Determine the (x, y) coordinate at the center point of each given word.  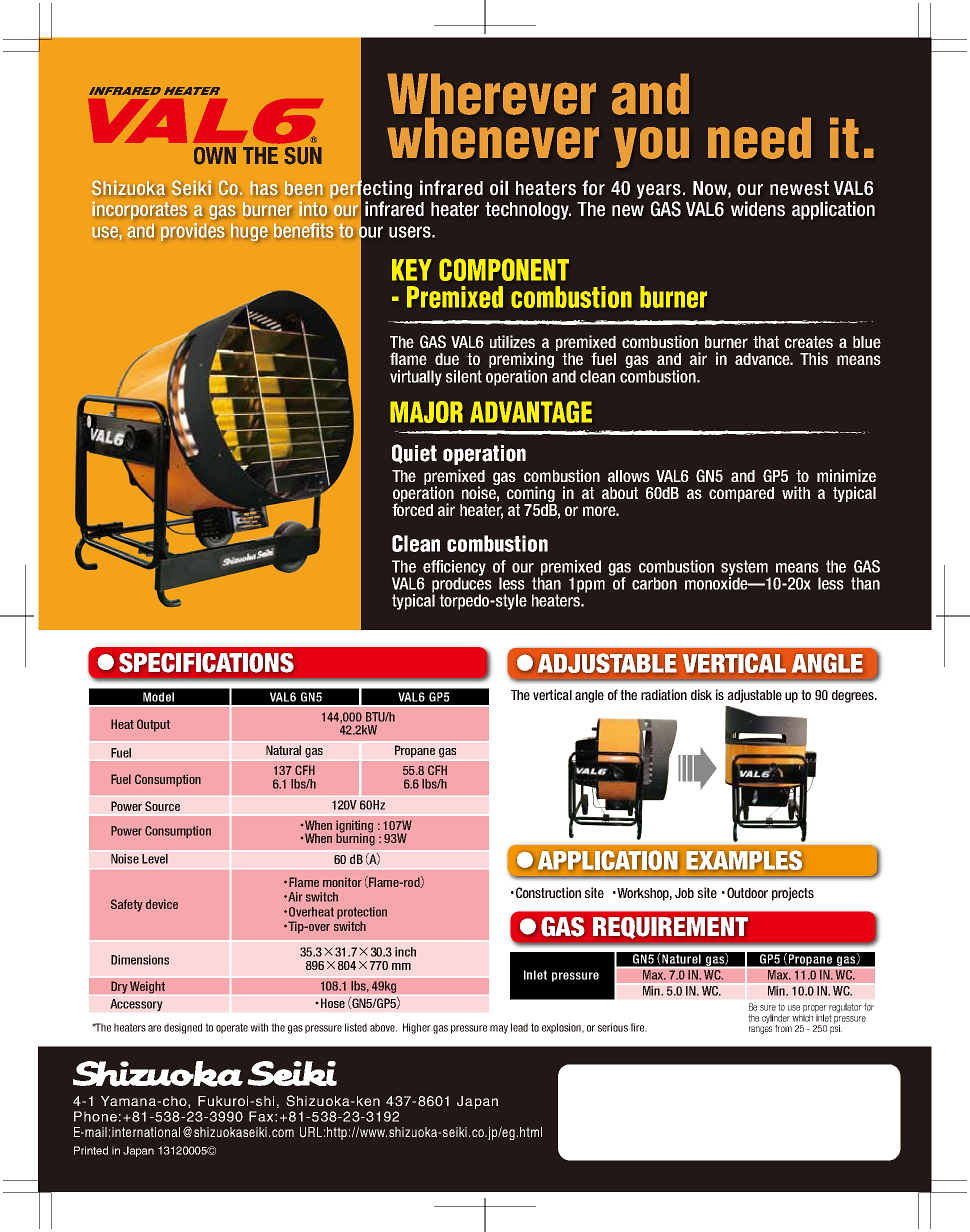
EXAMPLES (744, 860)
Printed (91, 1150)
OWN (215, 156)
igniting (354, 827)
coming (531, 495)
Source (162, 806)
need (759, 138)
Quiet (414, 454)
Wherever (491, 94)
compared (741, 494)
